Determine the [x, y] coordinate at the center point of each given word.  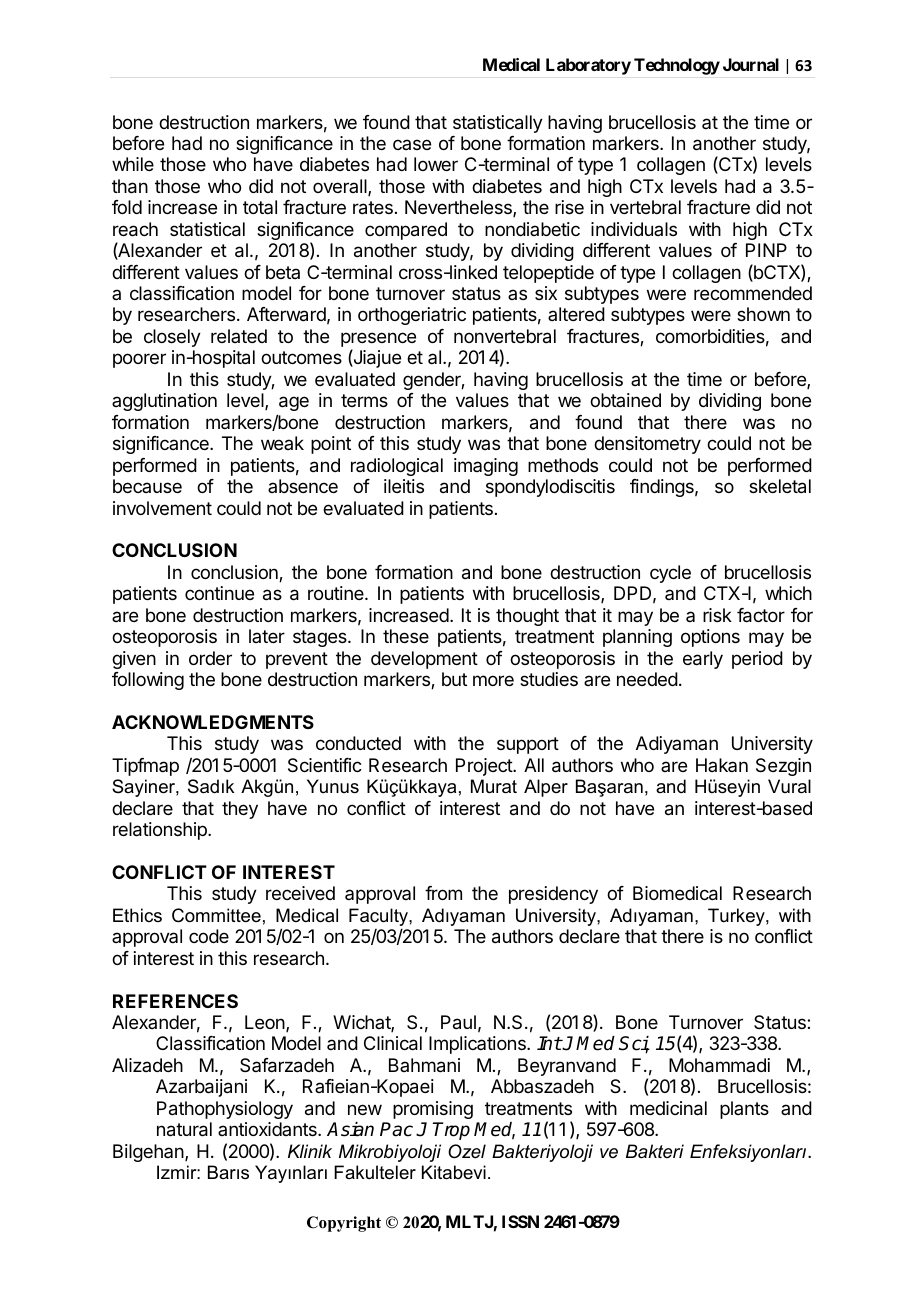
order [210, 658]
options [710, 638]
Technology [677, 66]
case [412, 144]
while [133, 164]
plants [744, 1110]
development [424, 660]
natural [184, 1129]
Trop [451, 1131]
